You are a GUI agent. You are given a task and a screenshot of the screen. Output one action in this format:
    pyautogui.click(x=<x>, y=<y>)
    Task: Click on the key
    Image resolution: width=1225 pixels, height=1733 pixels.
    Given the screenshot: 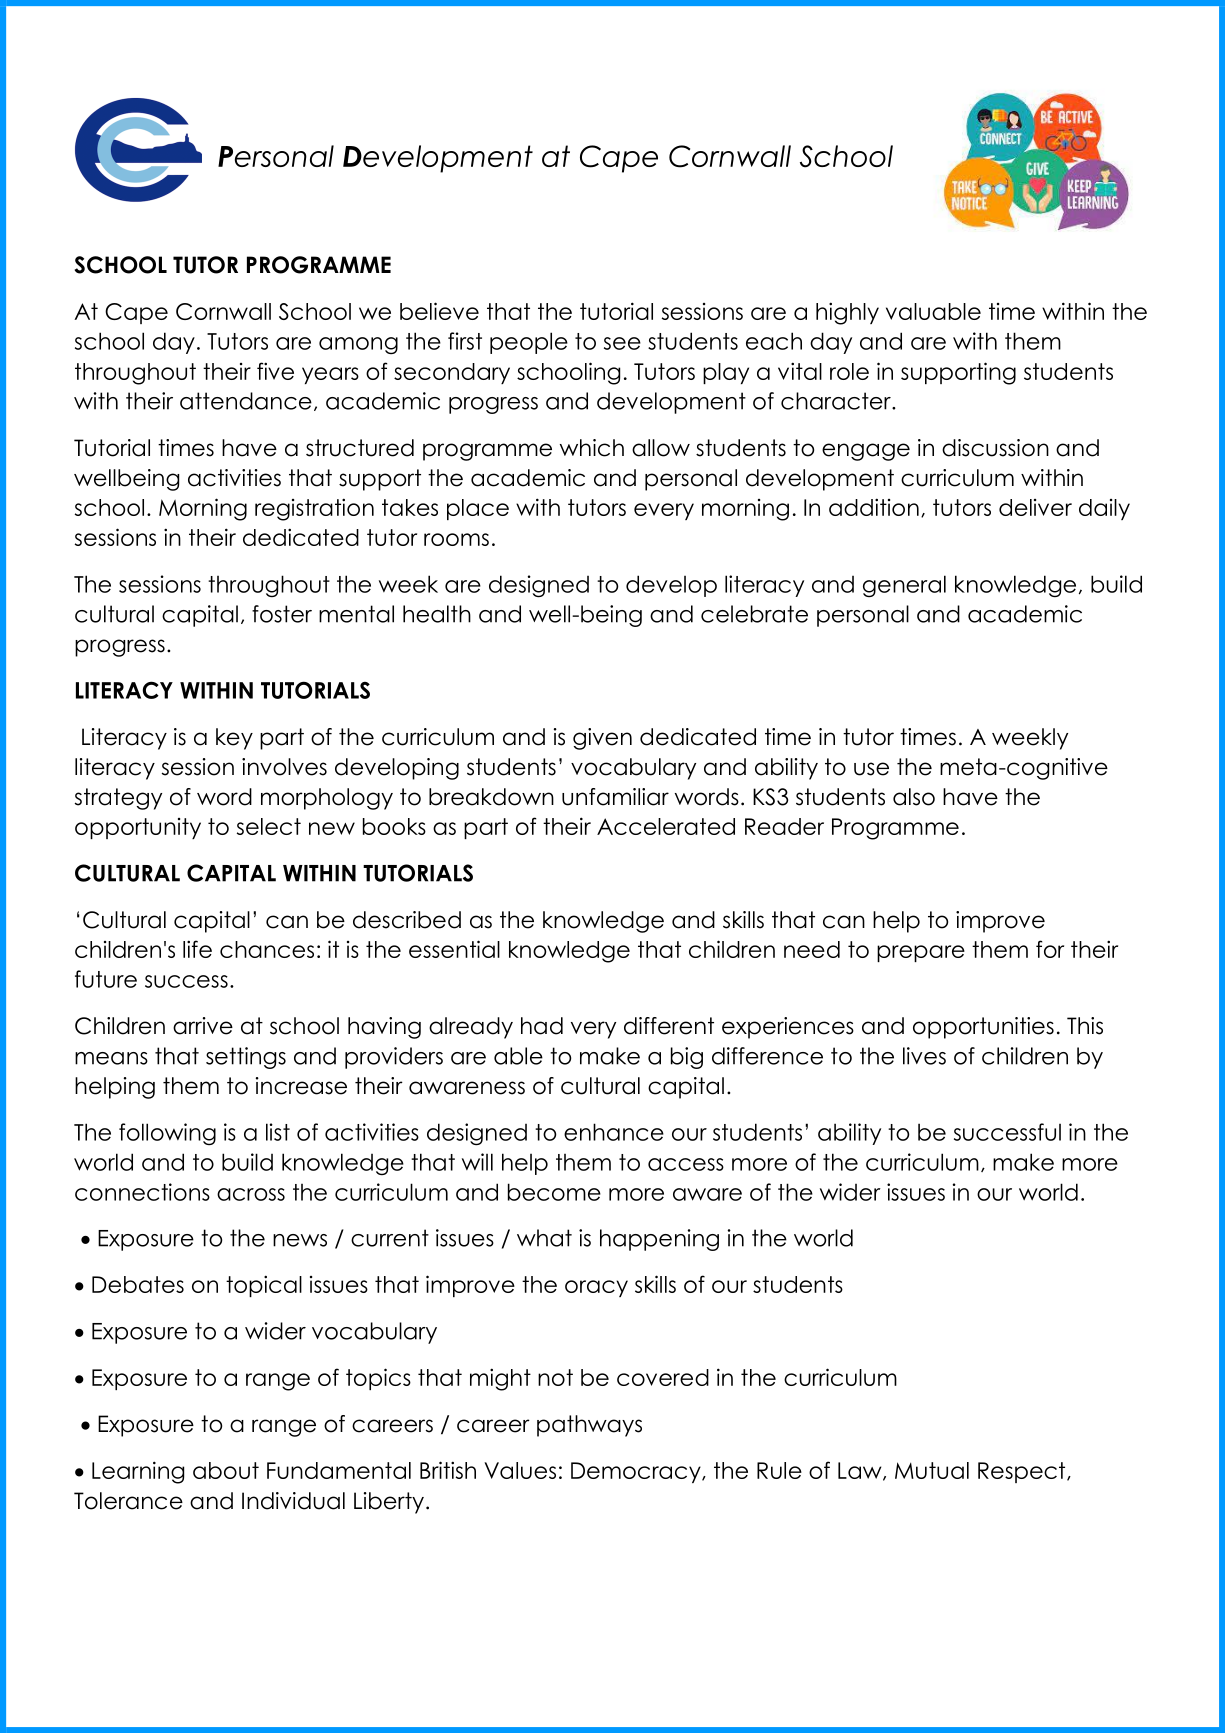 What is the action you would take?
    pyautogui.click(x=234, y=739)
